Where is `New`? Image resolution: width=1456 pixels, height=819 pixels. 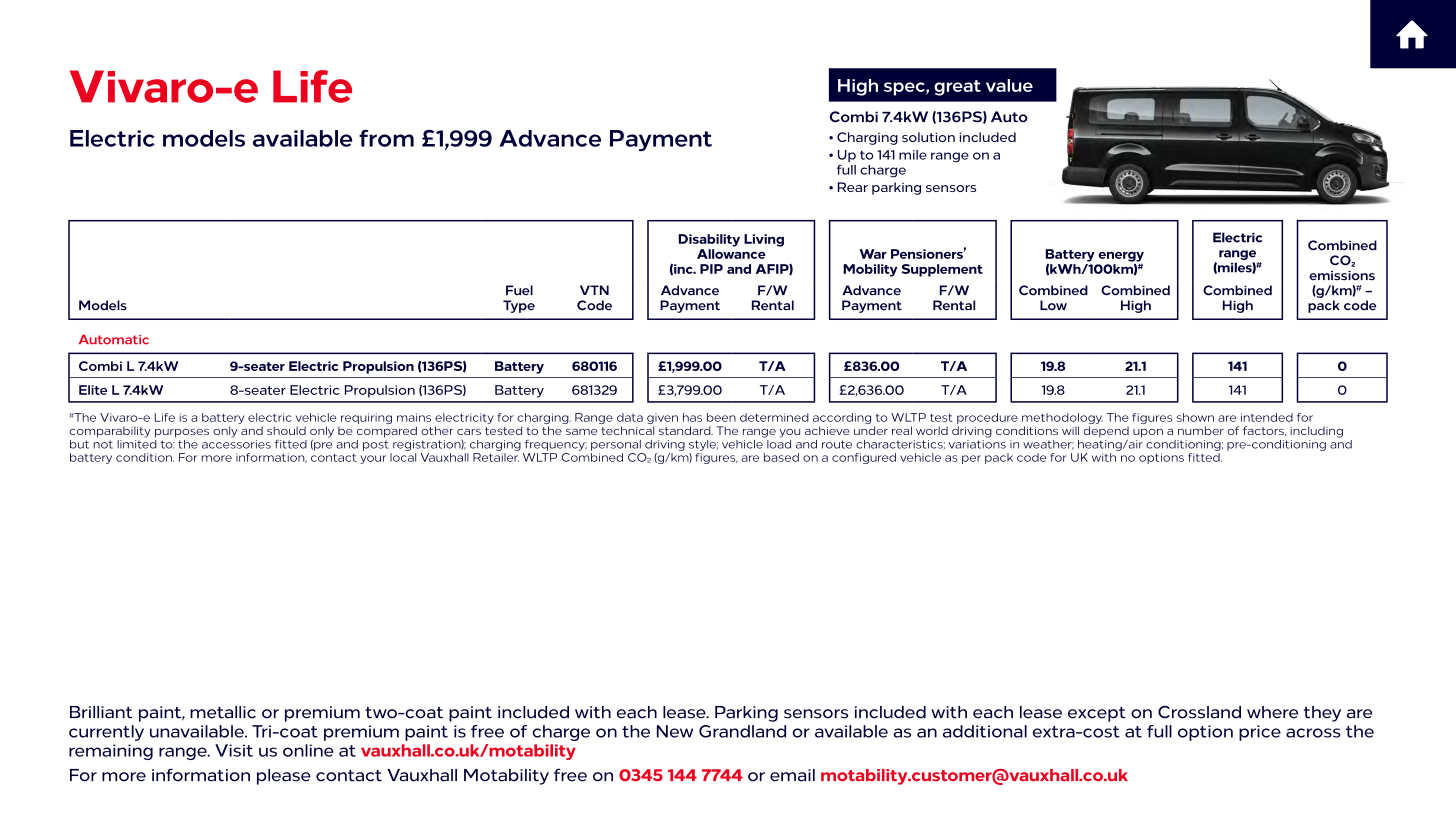 New is located at coordinates (675, 731).
